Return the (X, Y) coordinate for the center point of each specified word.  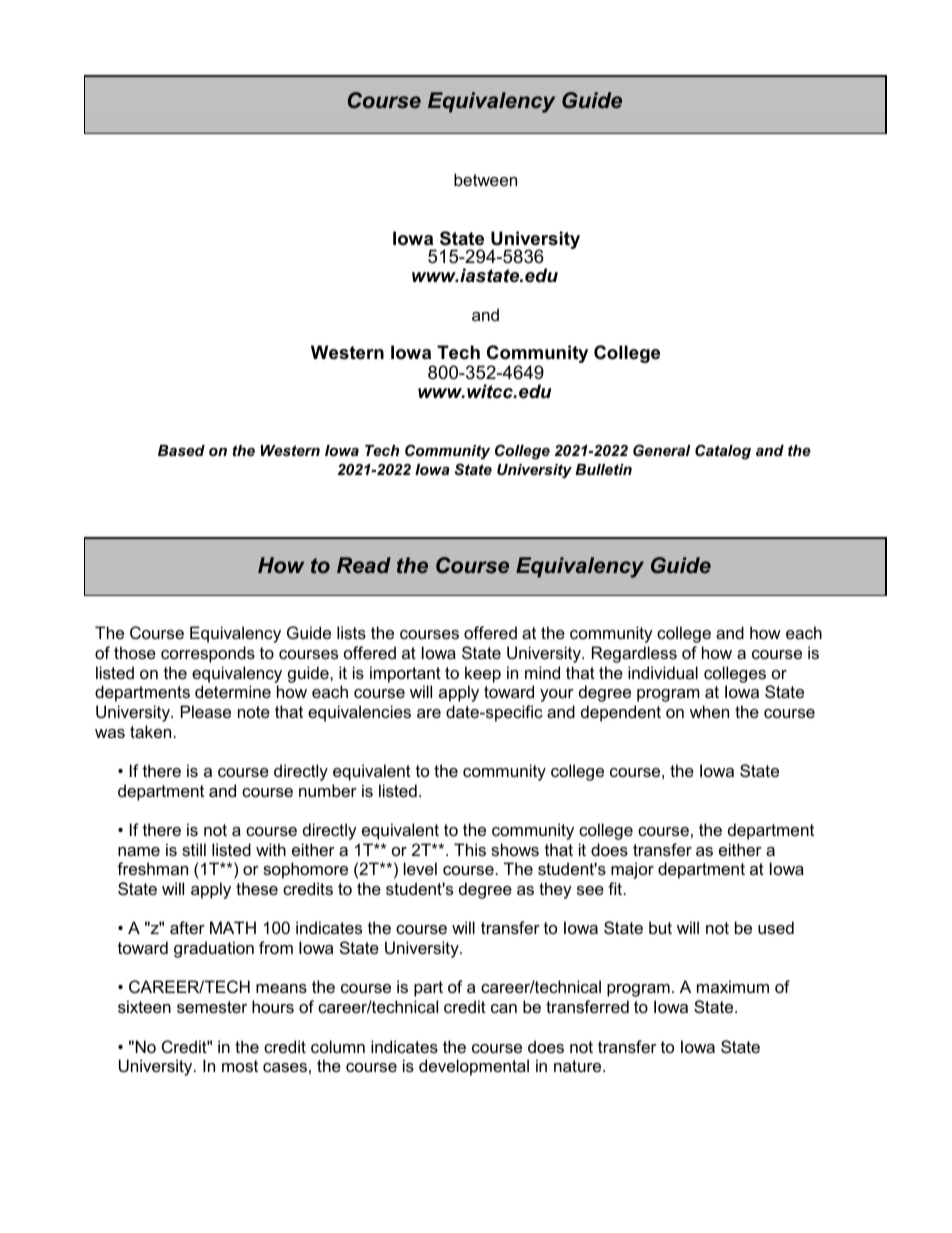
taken (150, 731)
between (485, 179)
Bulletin (603, 469)
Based (181, 450)
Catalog (723, 452)
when (709, 711)
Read (364, 565)
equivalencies (359, 713)
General (662, 450)
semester (212, 1007)
